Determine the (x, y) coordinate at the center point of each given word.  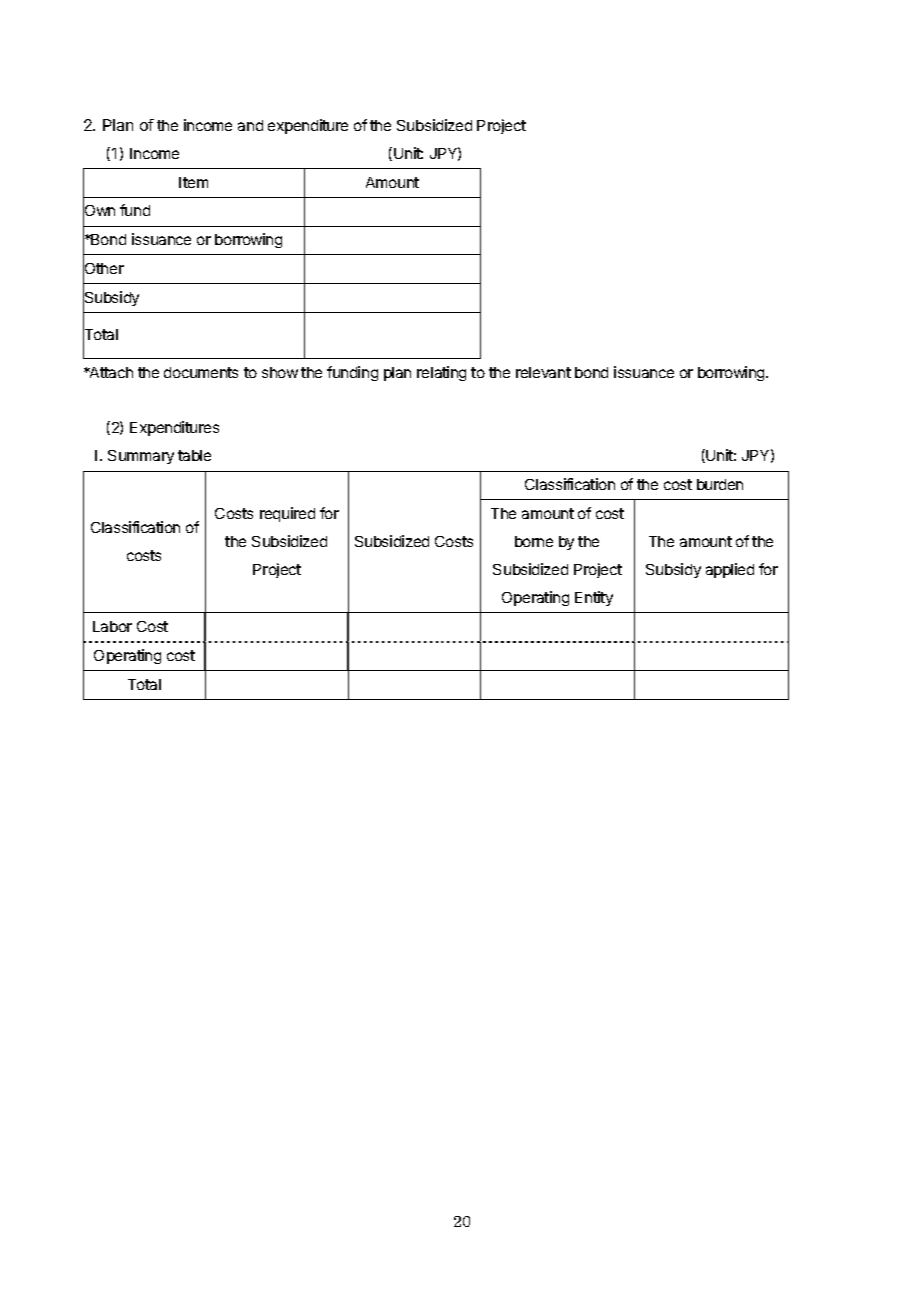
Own (99, 211)
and (250, 125)
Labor (112, 626)
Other (103, 269)
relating (441, 373)
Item (193, 182)
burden (720, 484)
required (287, 514)
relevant (543, 372)
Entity (594, 598)
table (194, 455)
